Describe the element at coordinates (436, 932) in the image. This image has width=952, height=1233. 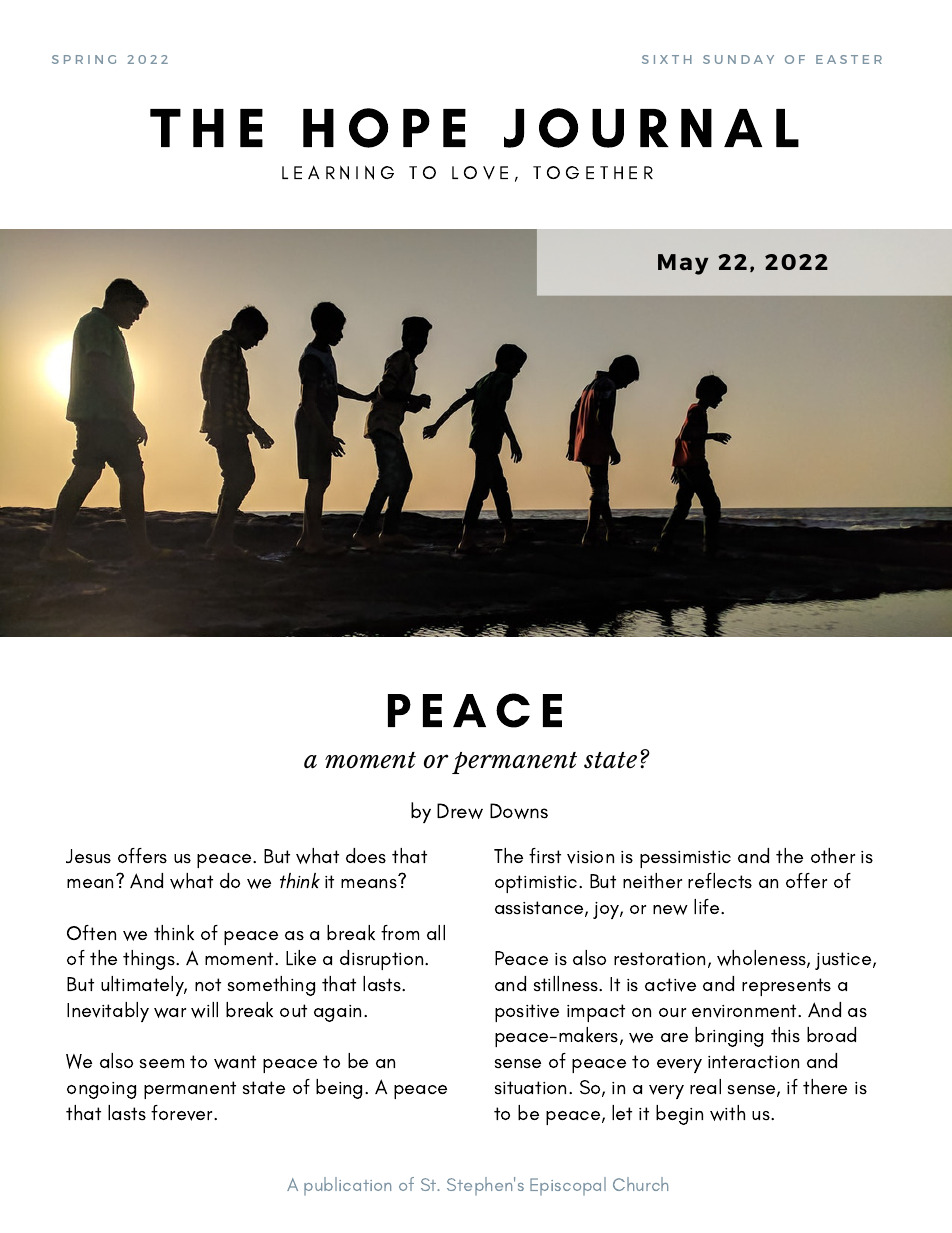
I see `all` at that location.
